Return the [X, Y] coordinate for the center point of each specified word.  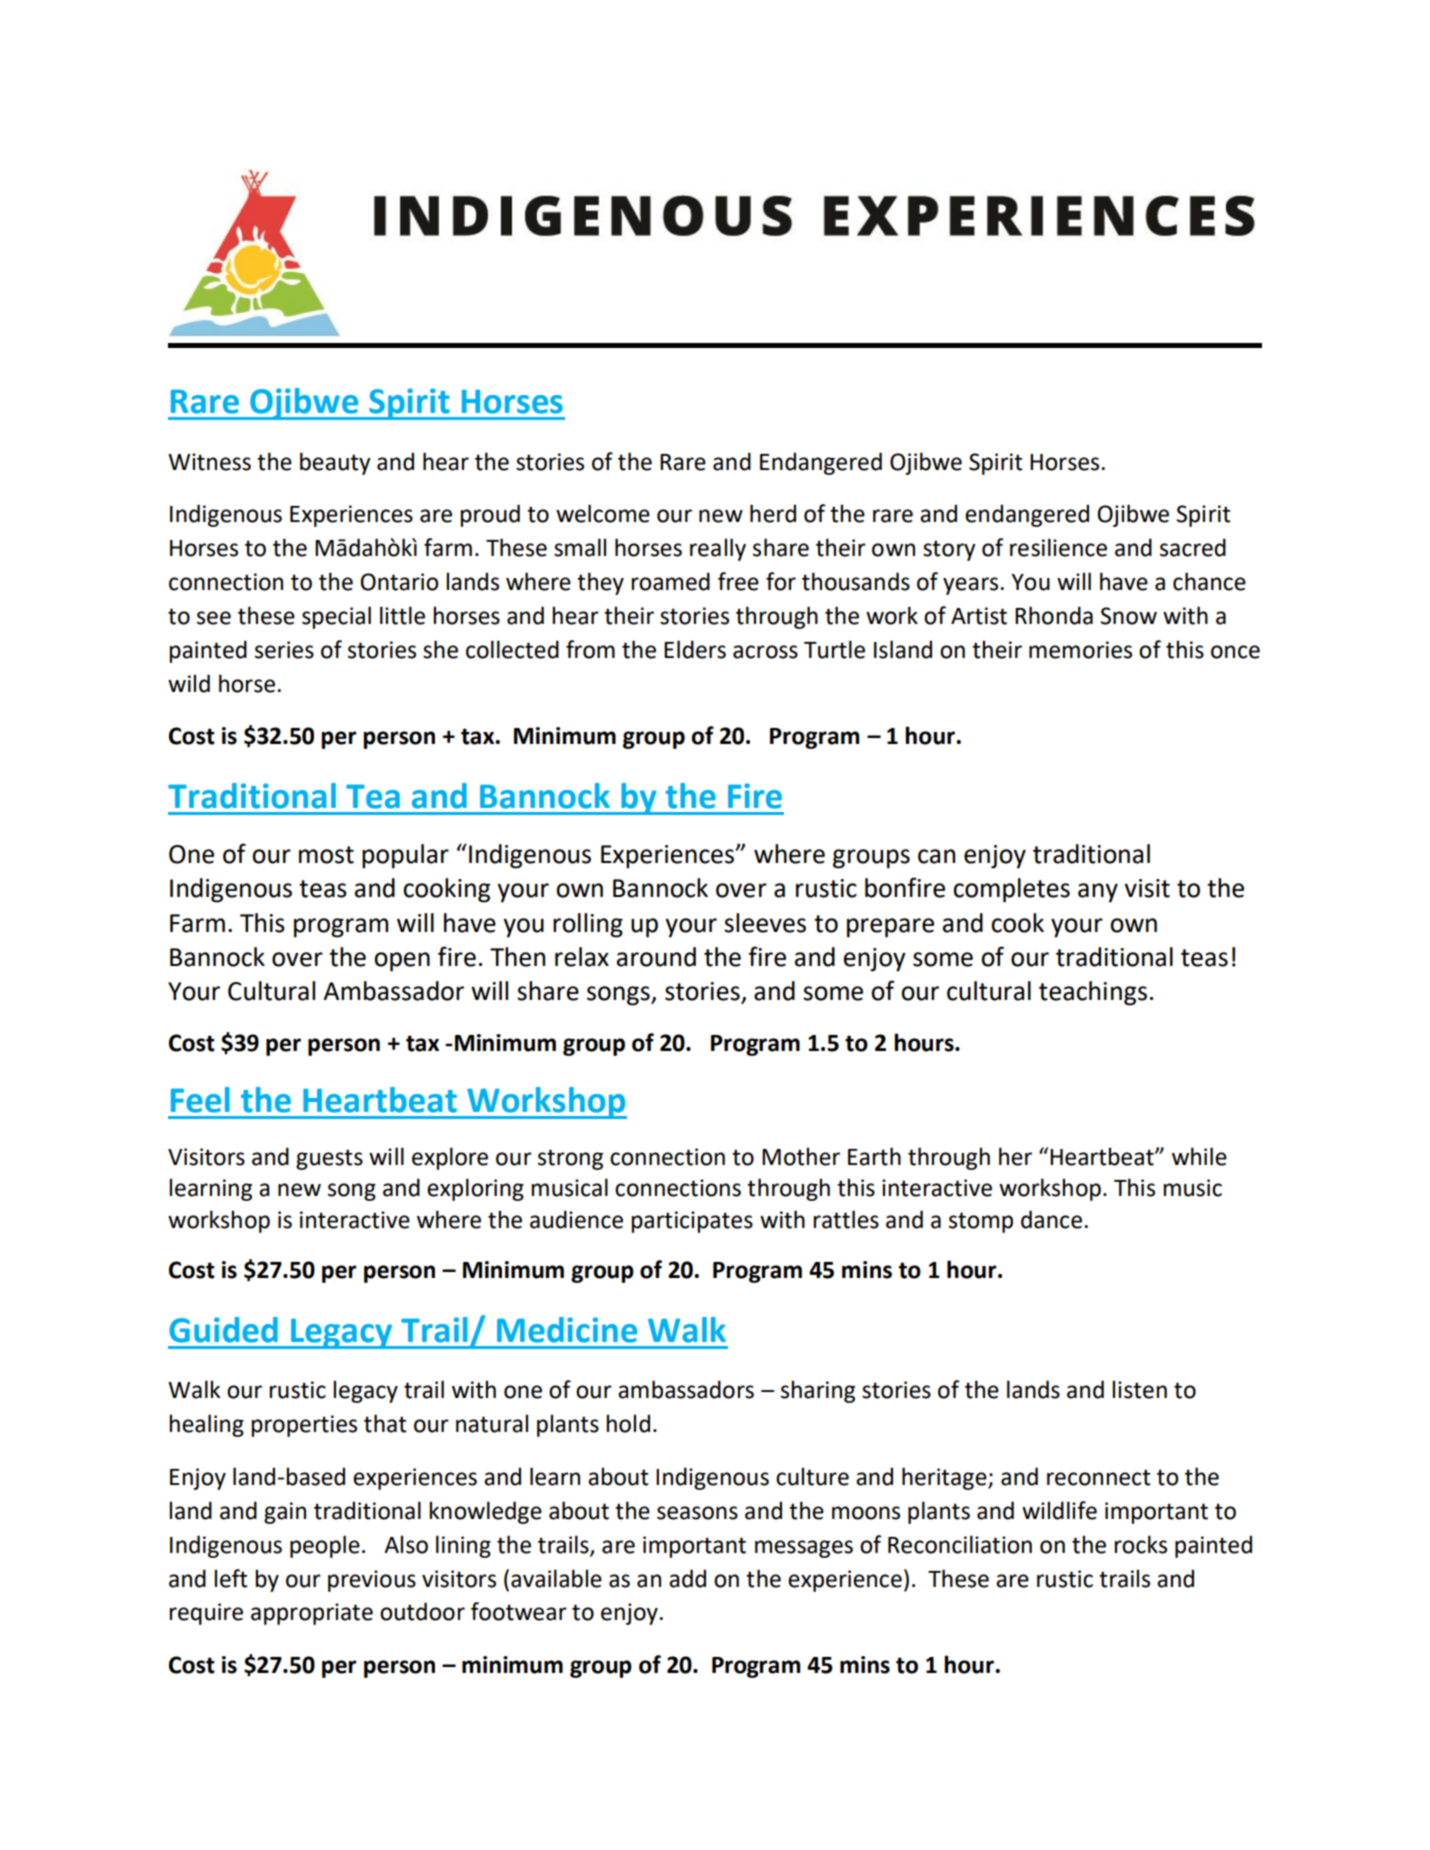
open [402, 962]
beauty [335, 463]
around [656, 957]
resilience [1058, 547]
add [687, 1578]
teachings [1093, 993]
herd [773, 513]
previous [372, 1581]
